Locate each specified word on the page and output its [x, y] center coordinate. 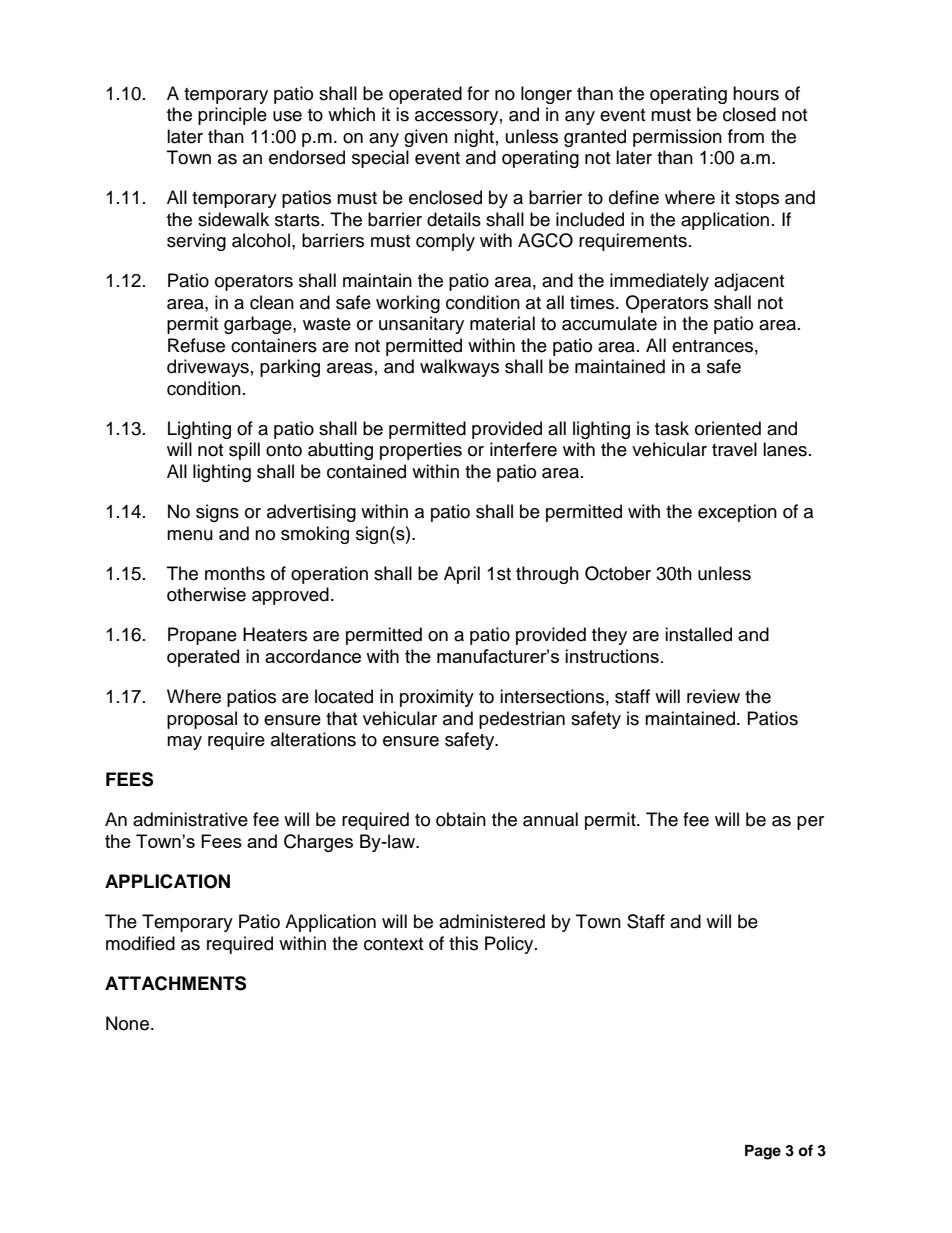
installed [698, 634]
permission [677, 138]
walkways [459, 368]
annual [550, 819]
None [129, 1023]
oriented [728, 428]
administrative [190, 819]
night [474, 138]
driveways [208, 368]
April [462, 575]
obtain [461, 819]
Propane [202, 636]
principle [232, 116]
